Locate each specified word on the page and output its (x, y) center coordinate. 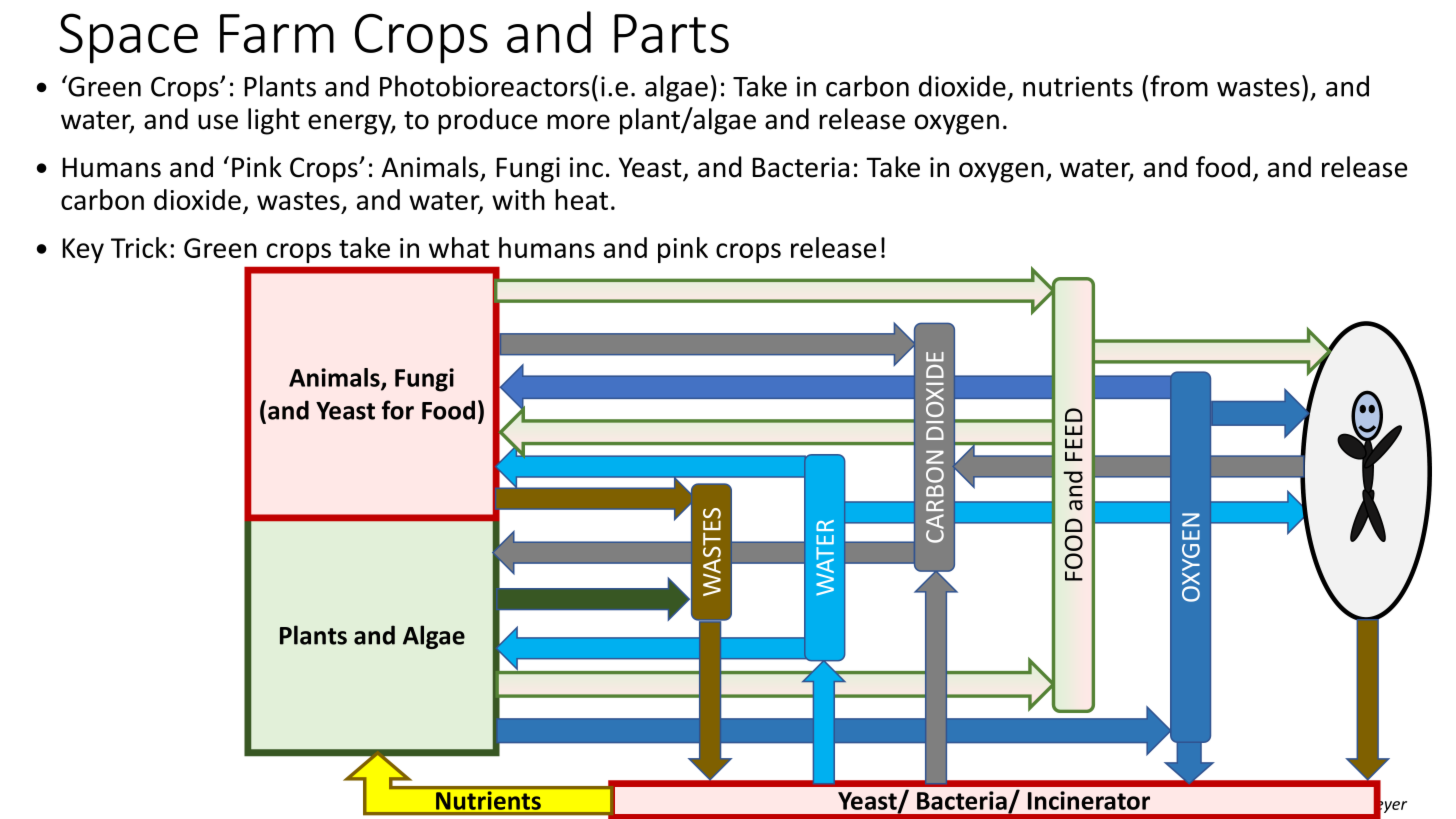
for (398, 410)
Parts (671, 33)
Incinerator (1089, 800)
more (578, 122)
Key (83, 250)
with (518, 199)
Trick (139, 247)
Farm (277, 33)
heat (581, 199)
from (1179, 86)
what (459, 247)
